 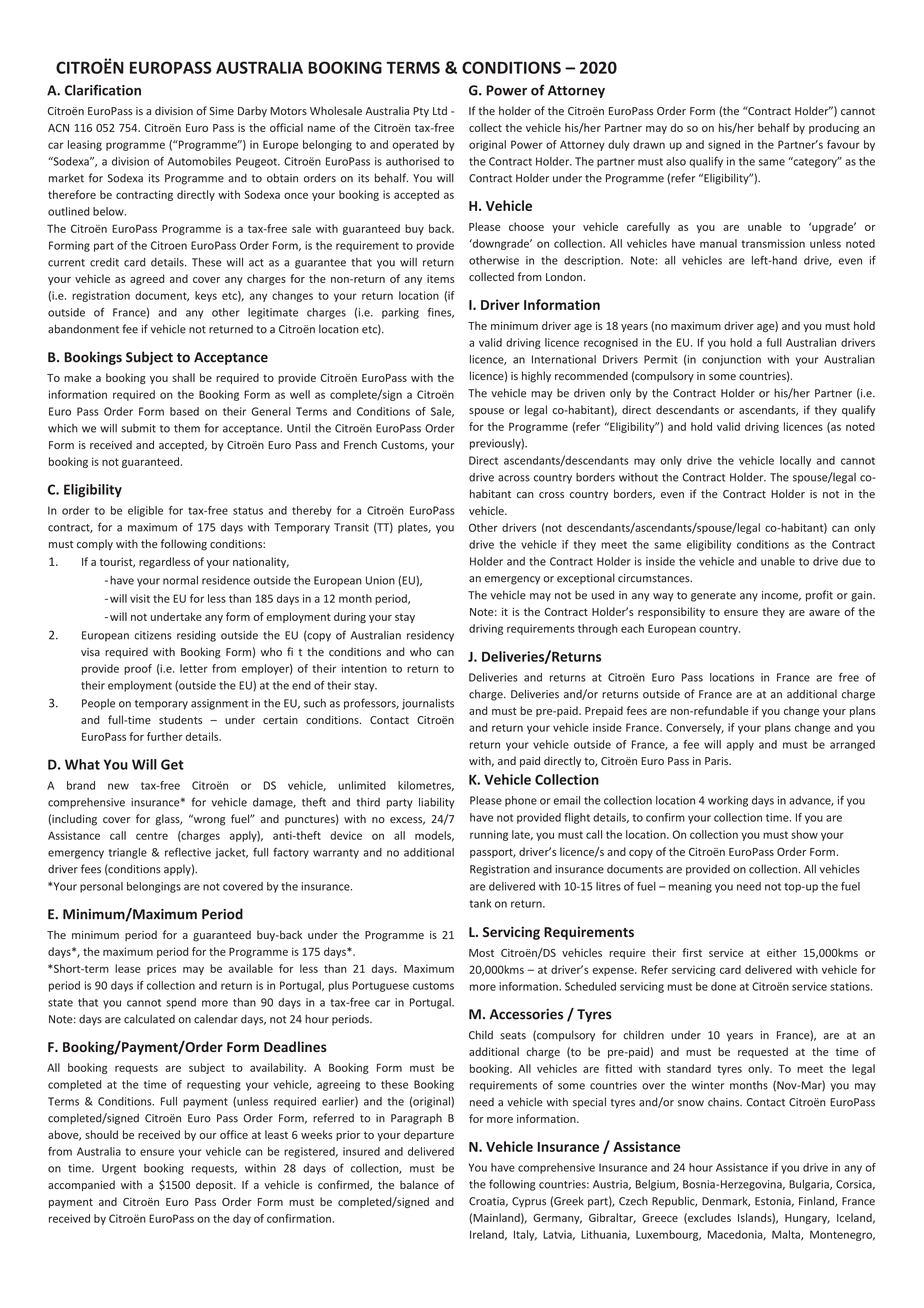 What do you see at coordinates (419, 1184) in the screenshot?
I see `balance` at bounding box center [419, 1184].
